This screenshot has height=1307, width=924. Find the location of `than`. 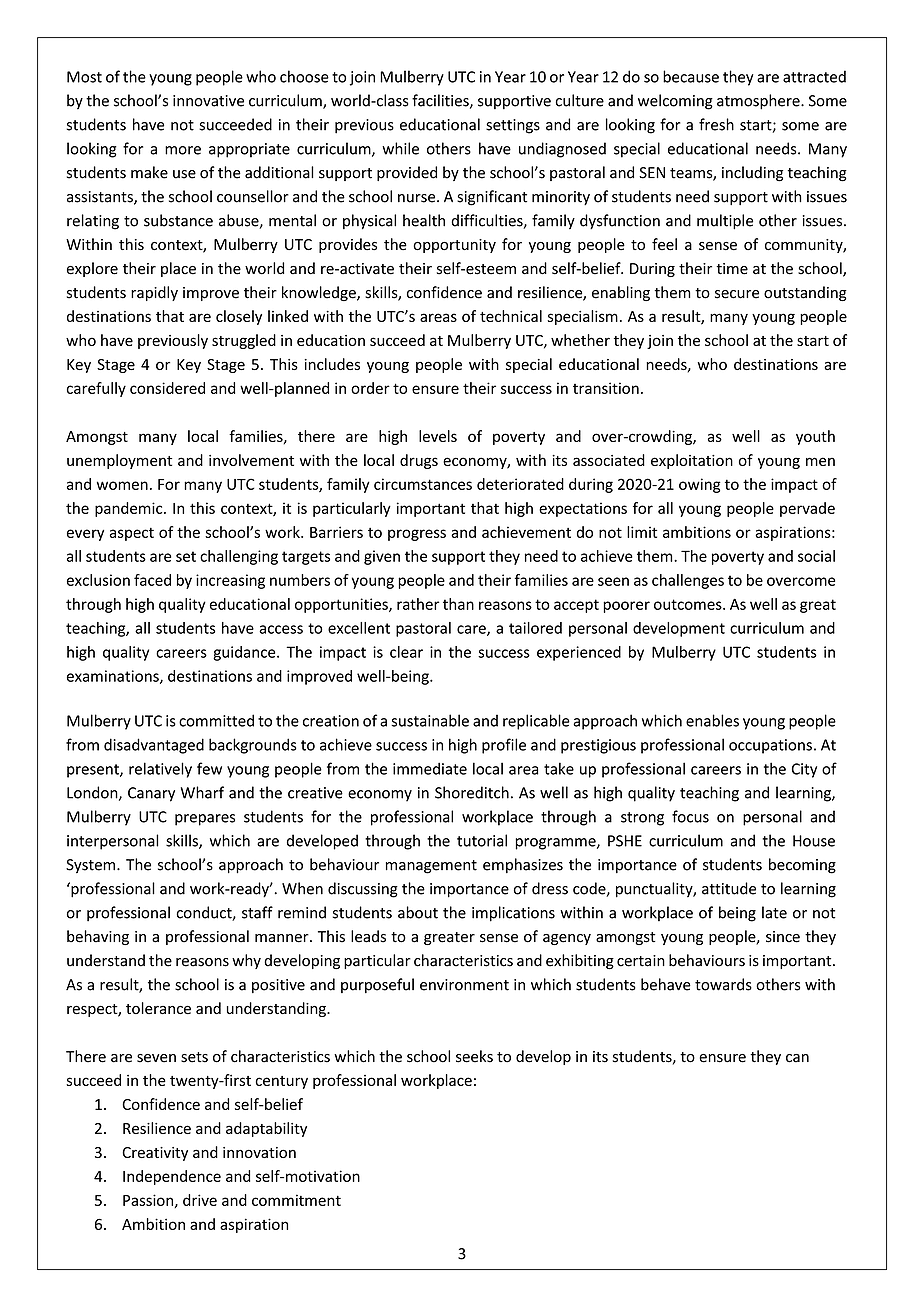

than is located at coordinates (458, 604).
